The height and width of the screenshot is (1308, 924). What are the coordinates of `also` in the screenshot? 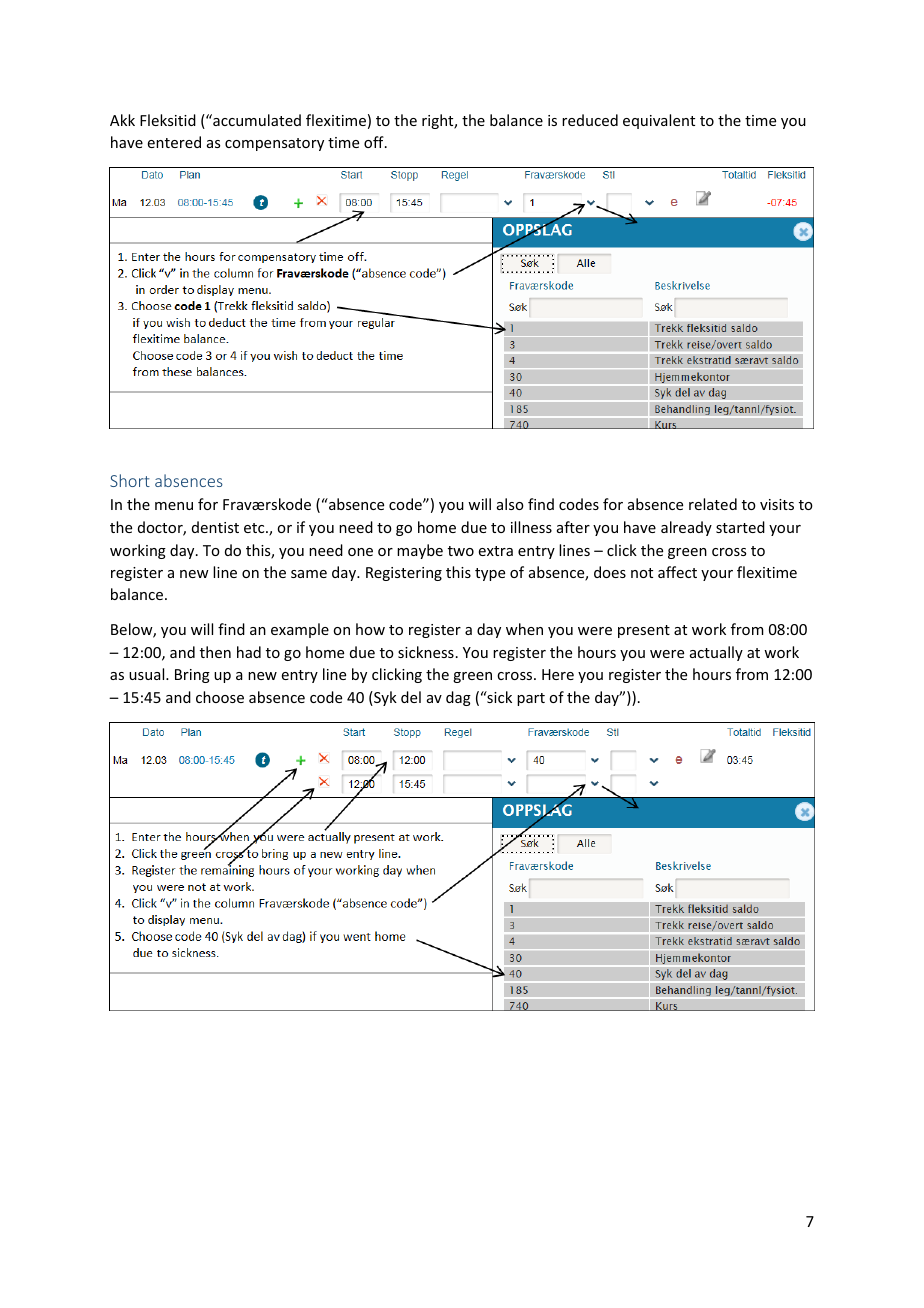 It's located at (510, 504).
